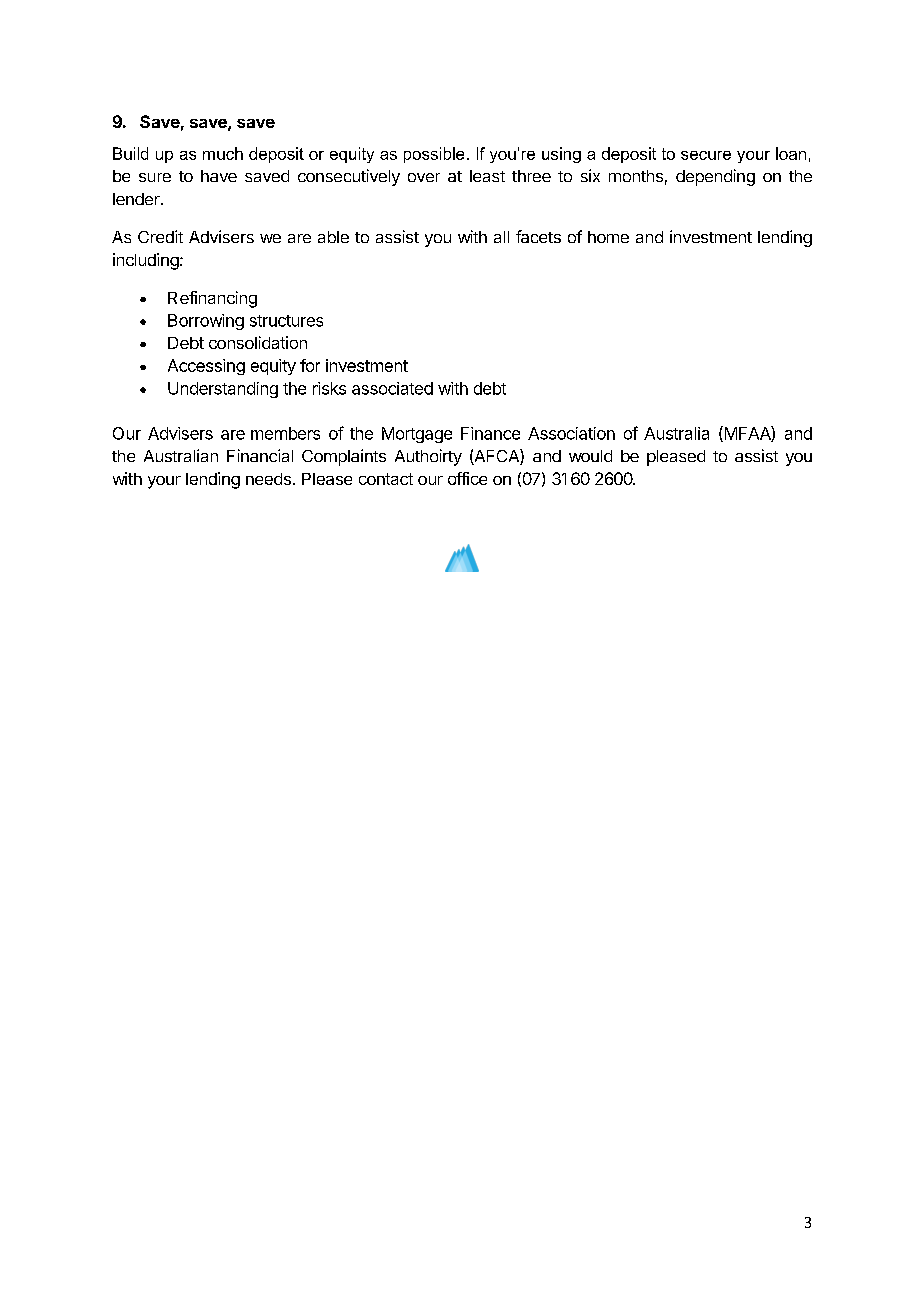  I want to click on Association, so click(571, 433).
